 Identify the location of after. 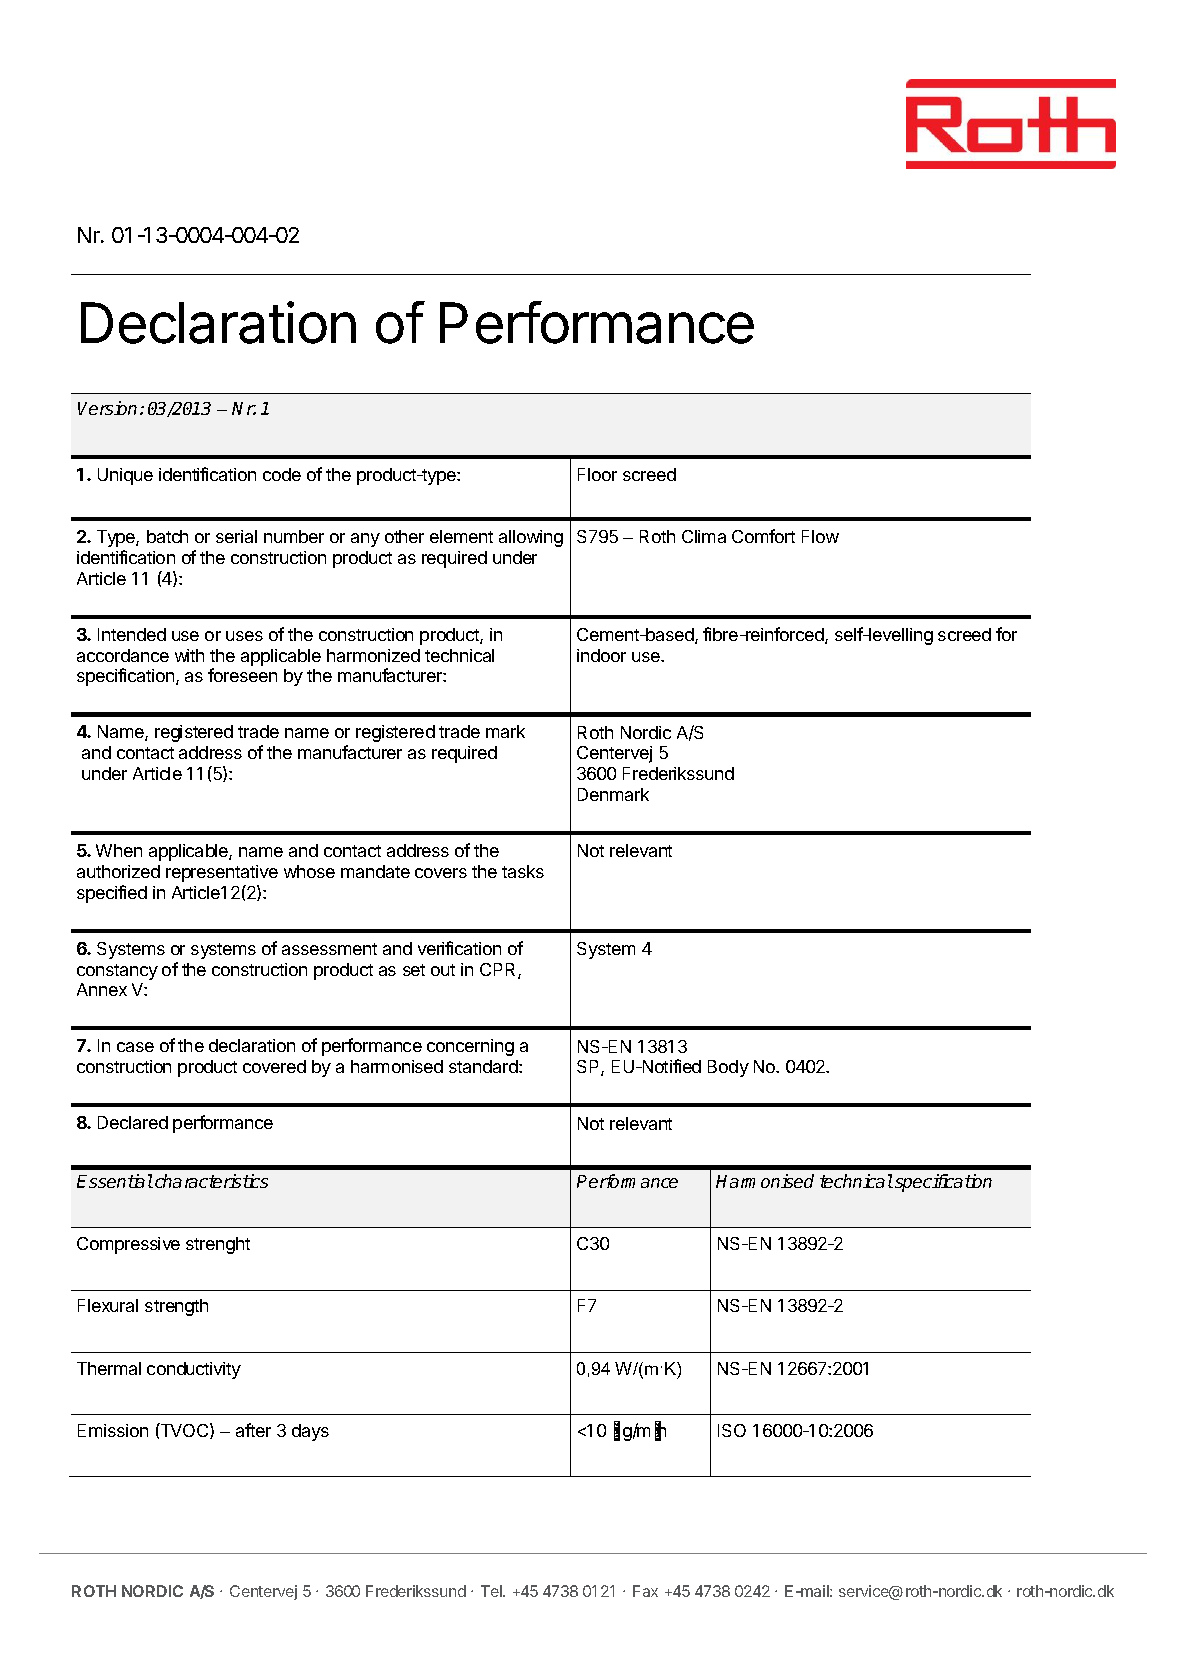
(253, 1430).
